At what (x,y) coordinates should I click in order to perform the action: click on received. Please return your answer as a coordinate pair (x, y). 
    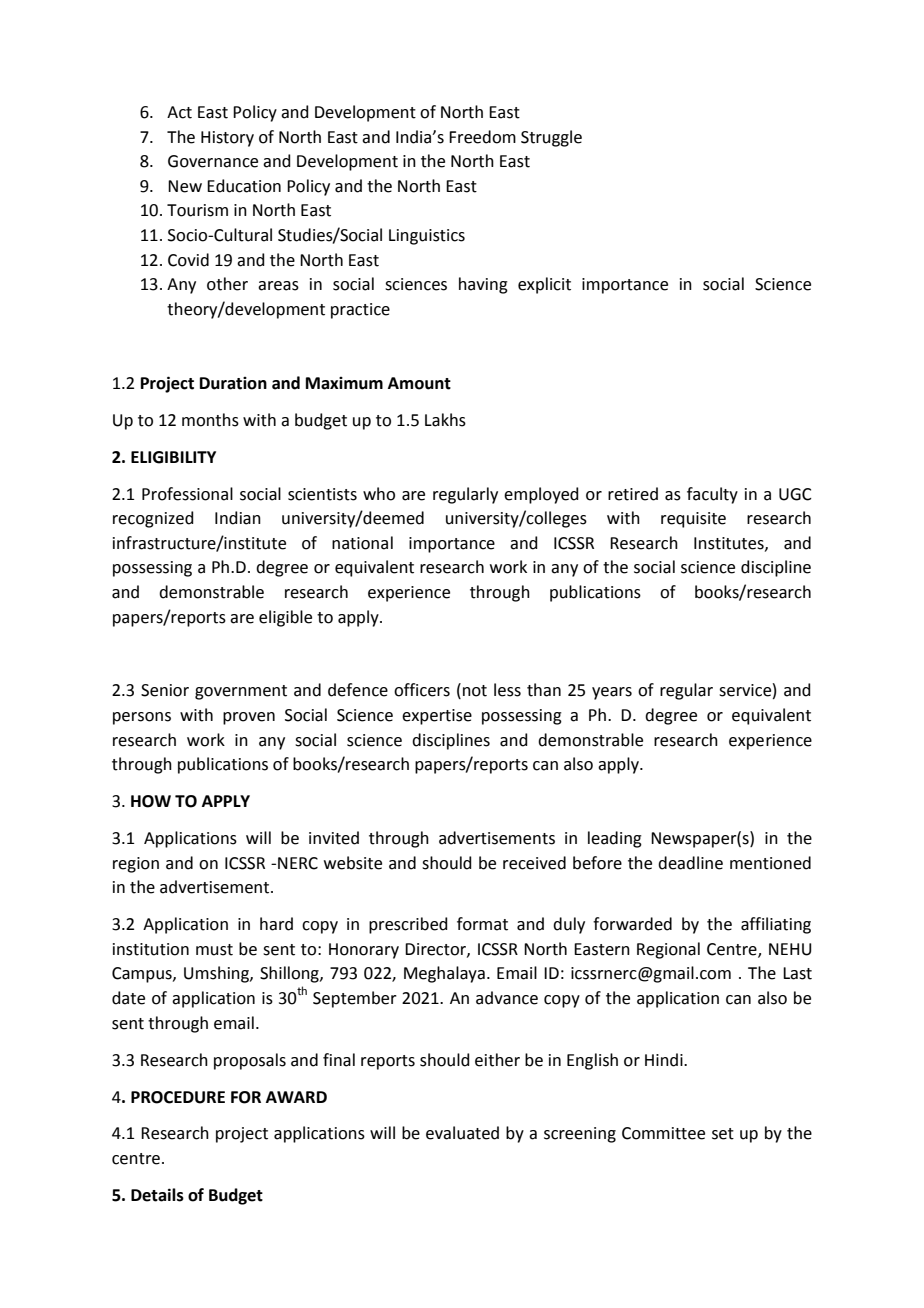
    Looking at the image, I should click on (534, 863).
